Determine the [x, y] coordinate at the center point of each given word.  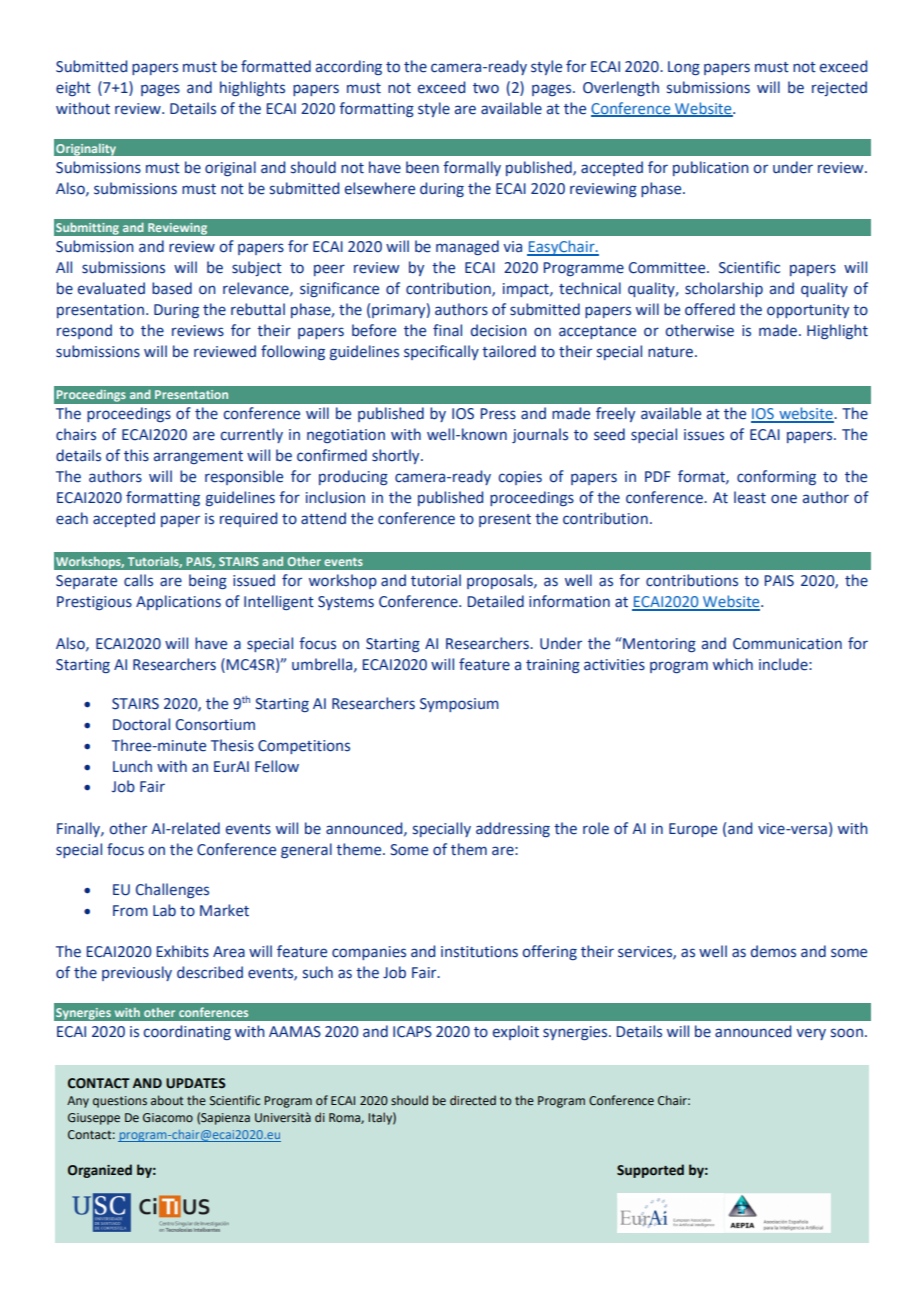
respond [84, 331]
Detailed [496, 601]
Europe [693, 830]
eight [73, 88]
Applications [178, 602]
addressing [513, 829]
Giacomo [168, 1118]
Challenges [172, 890]
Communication [787, 644]
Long [684, 68]
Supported [650, 1171]
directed [473, 1100]
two [486, 88]
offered [710, 309]
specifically [441, 352]
